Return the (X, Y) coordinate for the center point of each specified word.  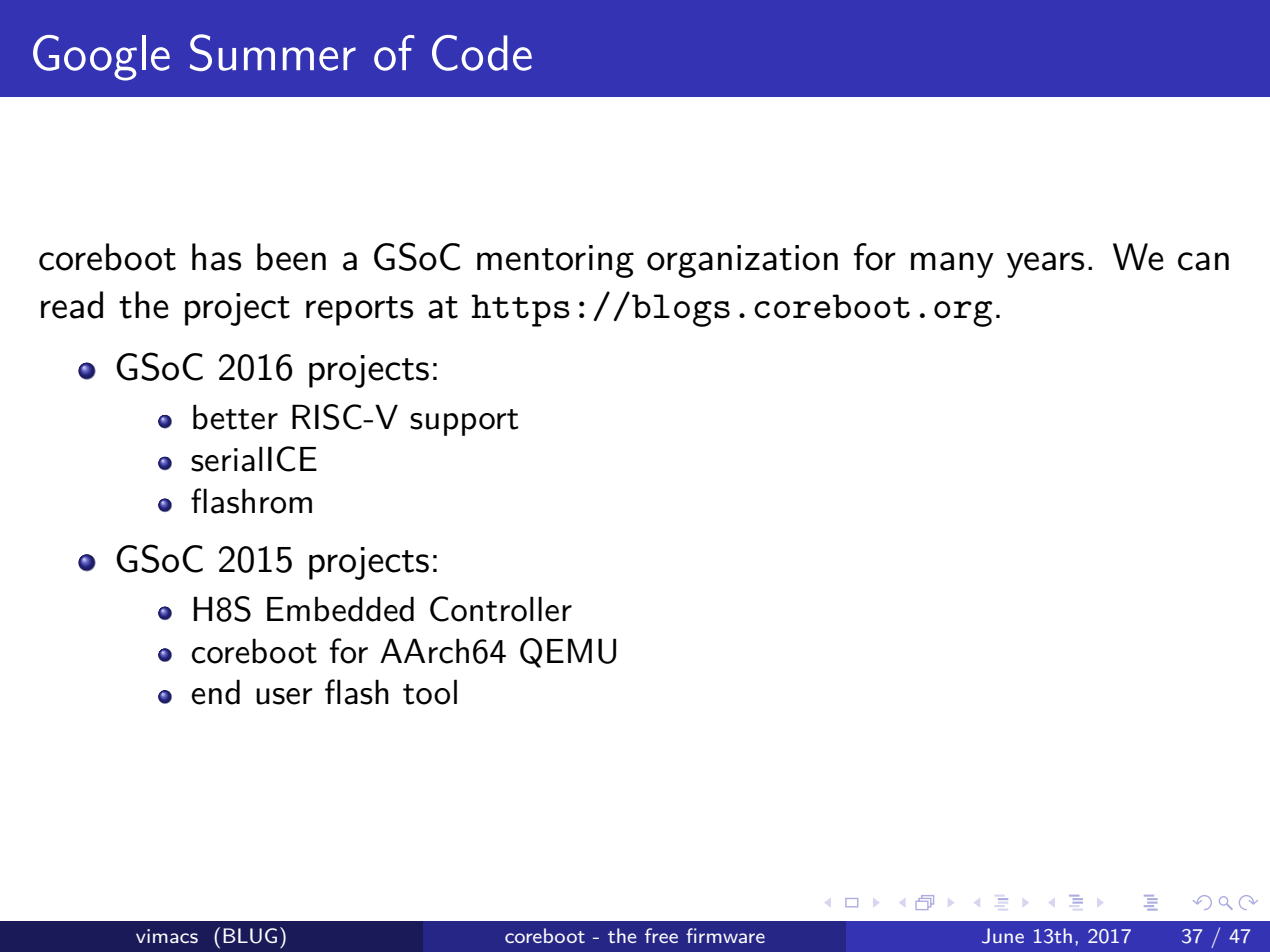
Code (482, 53)
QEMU (568, 653)
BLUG (250, 936)
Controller (501, 609)
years (1045, 265)
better (235, 417)
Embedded (340, 609)
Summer (273, 52)
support (464, 422)
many (952, 265)
